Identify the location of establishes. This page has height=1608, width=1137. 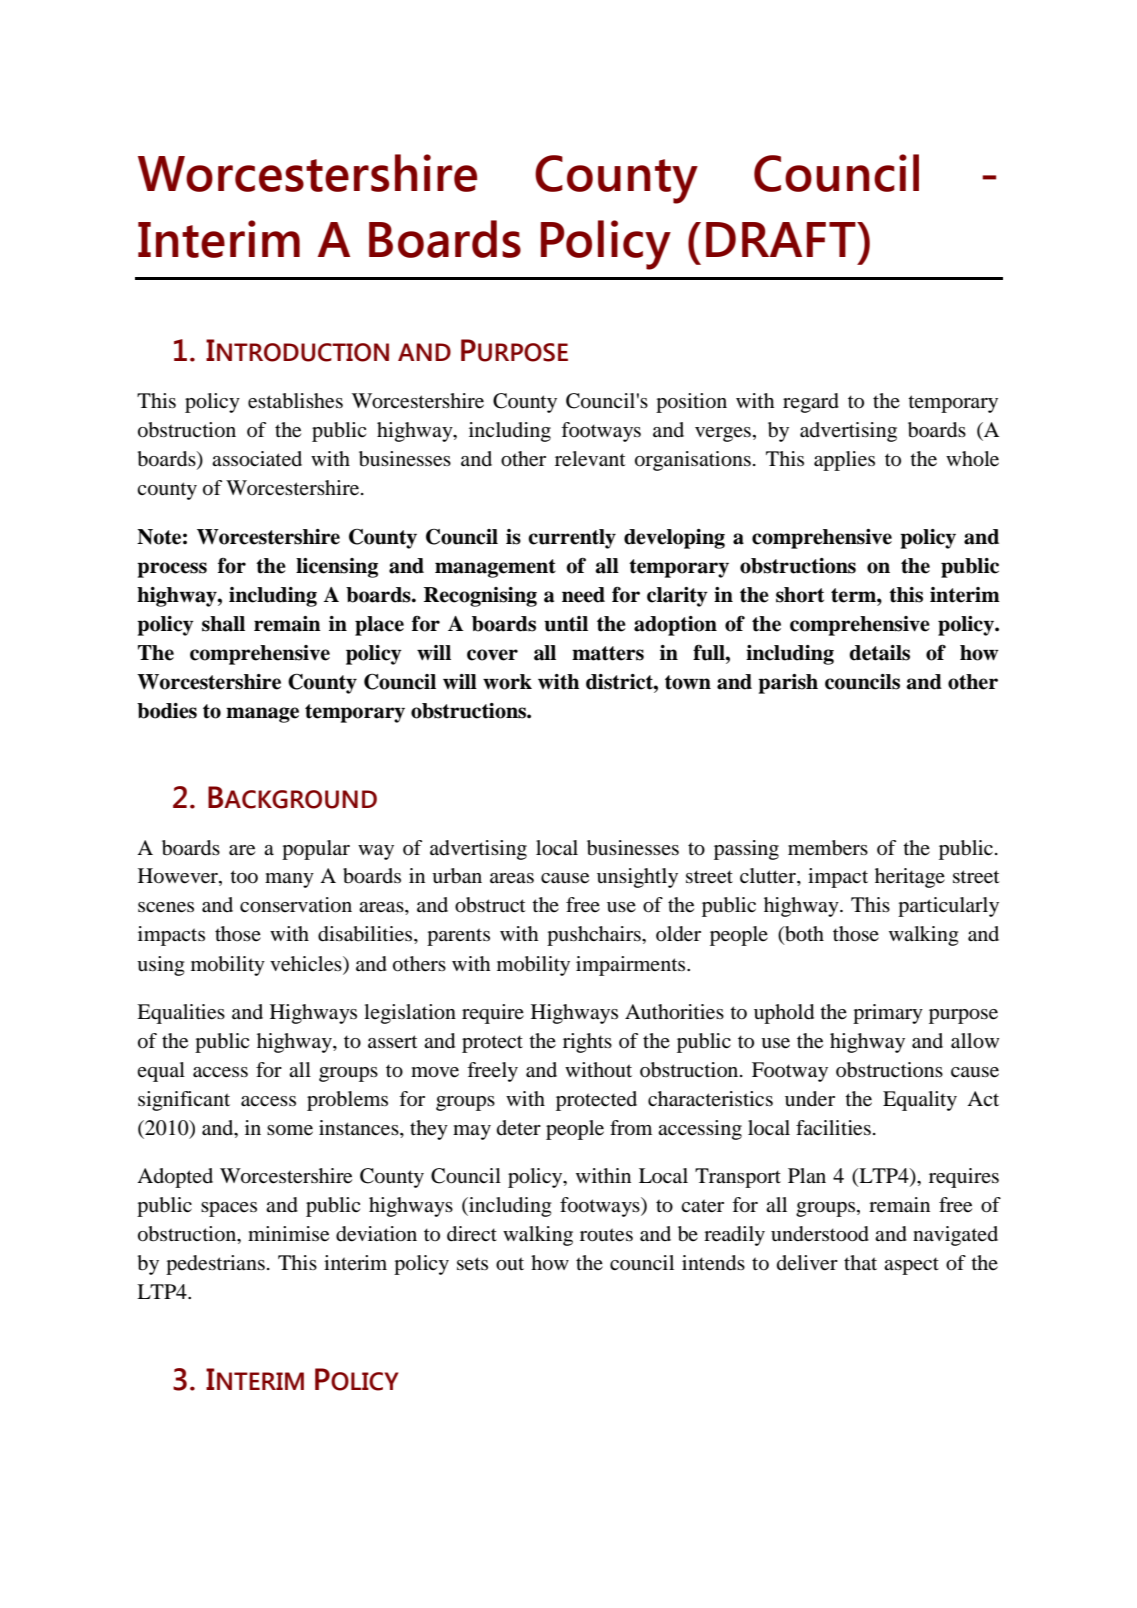
(295, 401).
